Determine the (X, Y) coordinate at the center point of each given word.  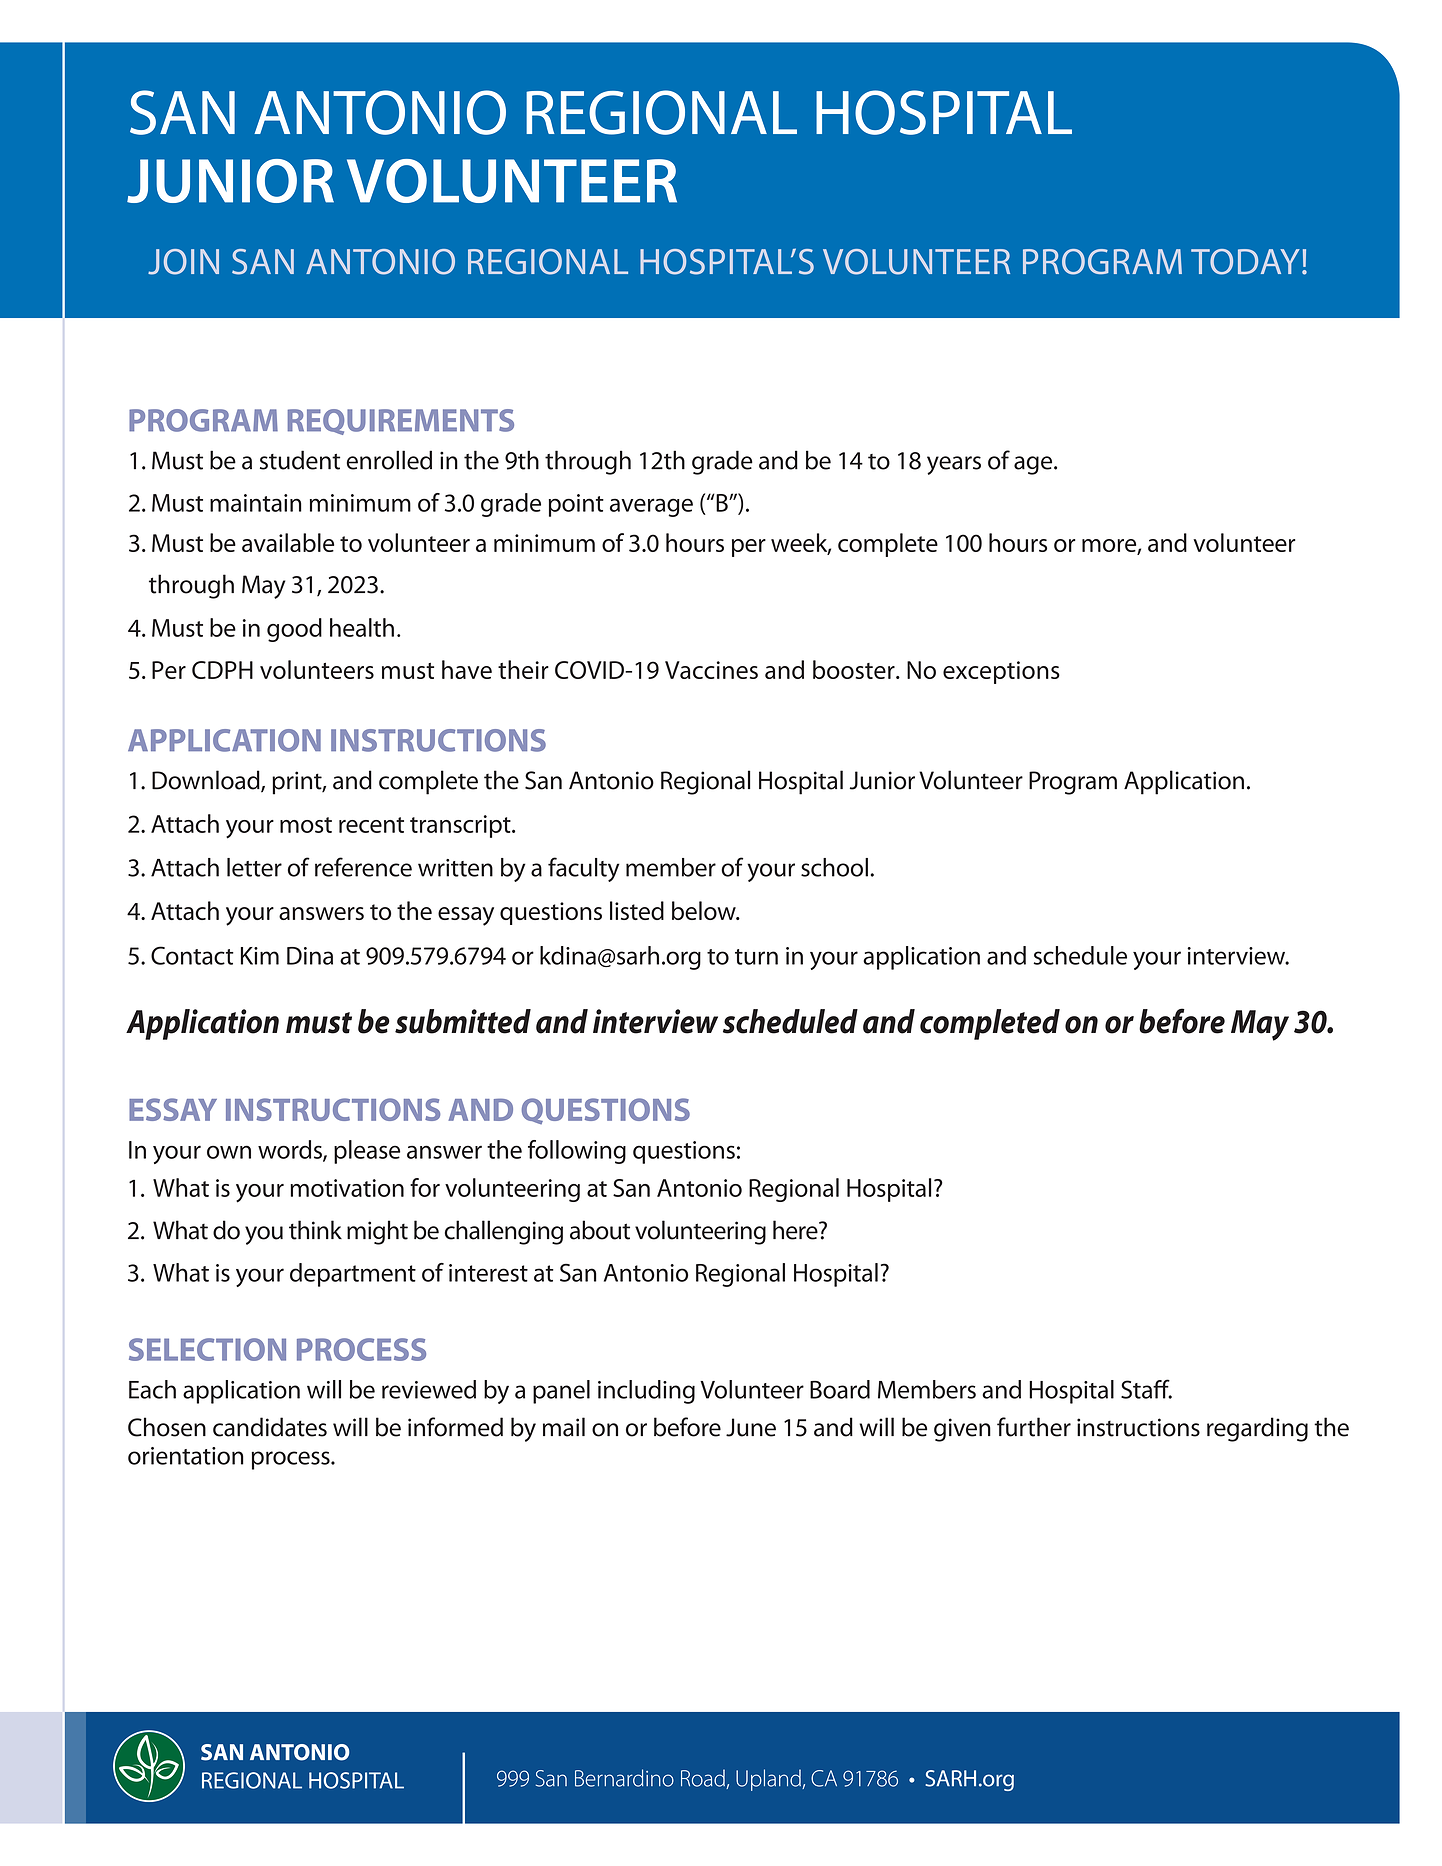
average (651, 507)
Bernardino (624, 1778)
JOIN (183, 262)
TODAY (1245, 262)
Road (704, 1779)
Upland (769, 1780)
